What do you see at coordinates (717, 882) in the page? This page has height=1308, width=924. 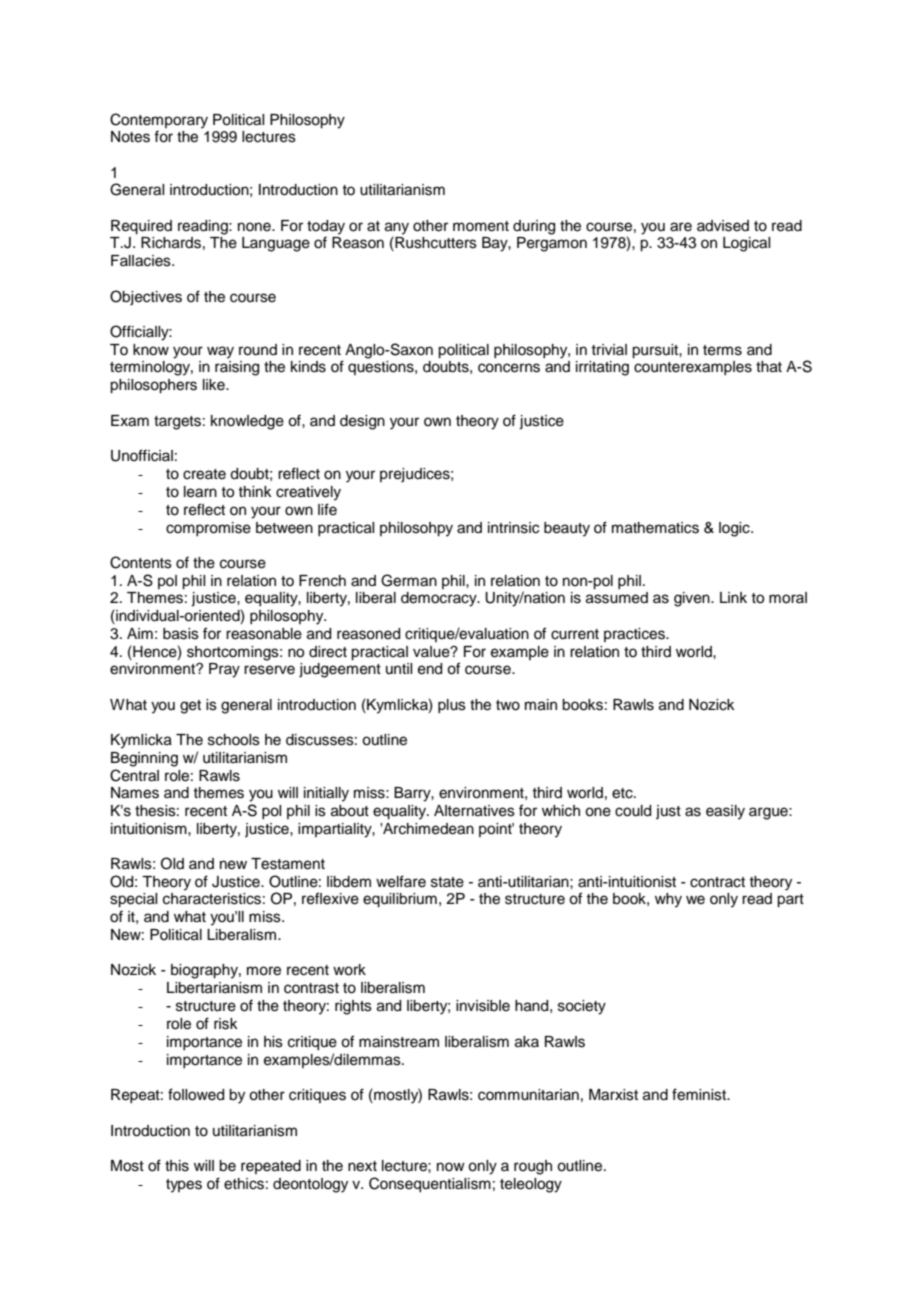 I see `contract` at bounding box center [717, 882].
